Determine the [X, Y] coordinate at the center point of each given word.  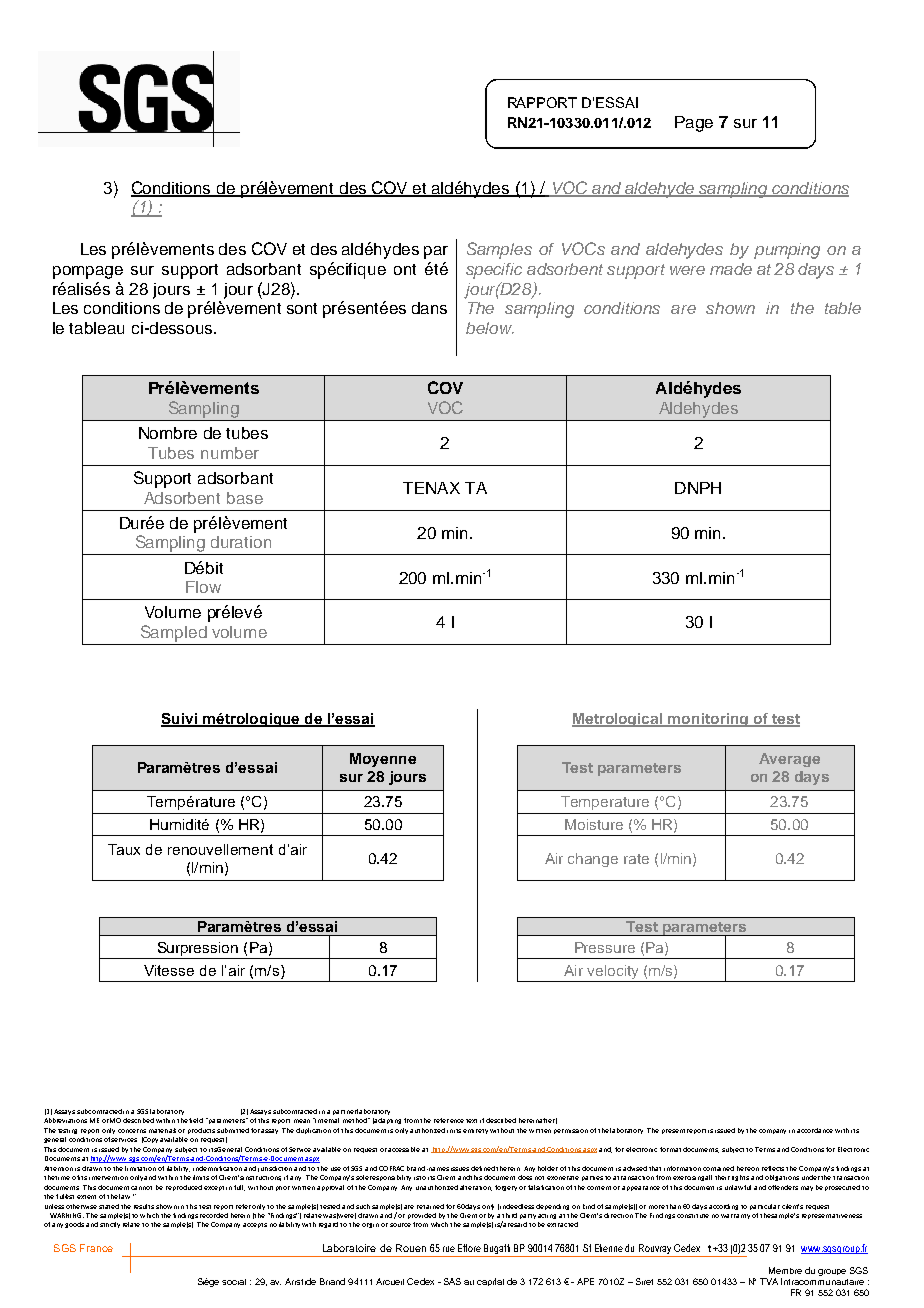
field [196, 1120]
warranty [735, 1216]
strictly [110, 1225]
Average [789, 760]
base [245, 498]
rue [449, 1249]
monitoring [708, 720]
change [593, 860]
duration [241, 542]
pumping [787, 251]
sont [302, 308]
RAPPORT [542, 102]
